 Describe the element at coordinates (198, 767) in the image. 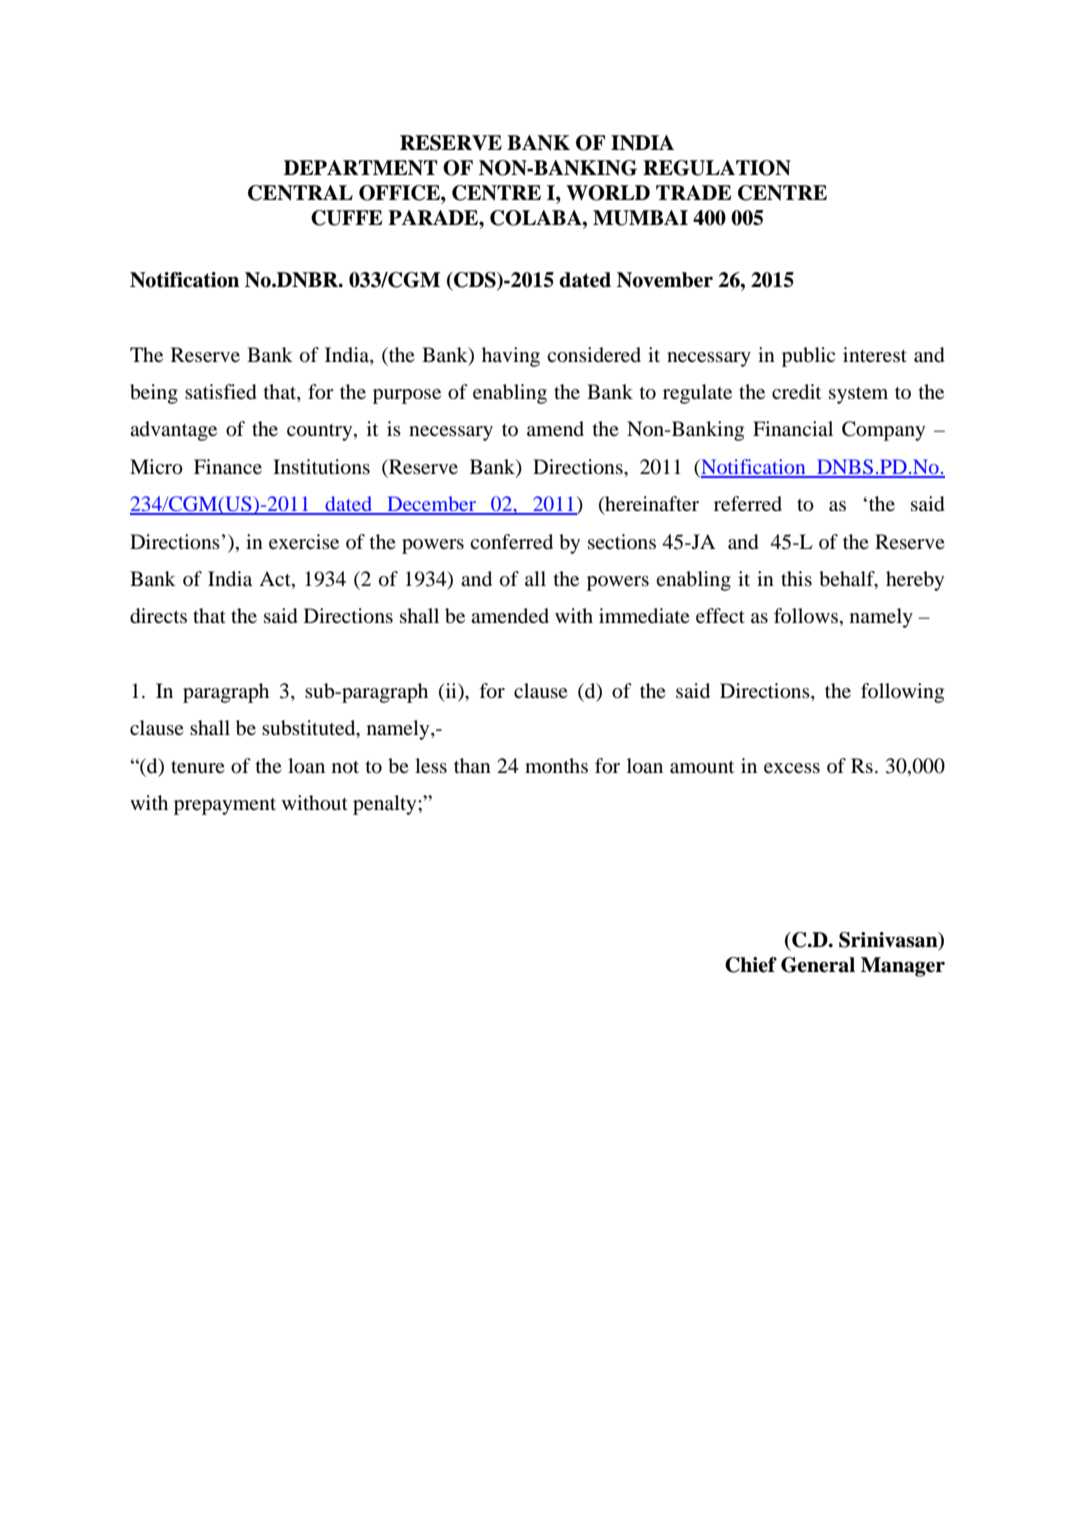

I see `tenure` at that location.
